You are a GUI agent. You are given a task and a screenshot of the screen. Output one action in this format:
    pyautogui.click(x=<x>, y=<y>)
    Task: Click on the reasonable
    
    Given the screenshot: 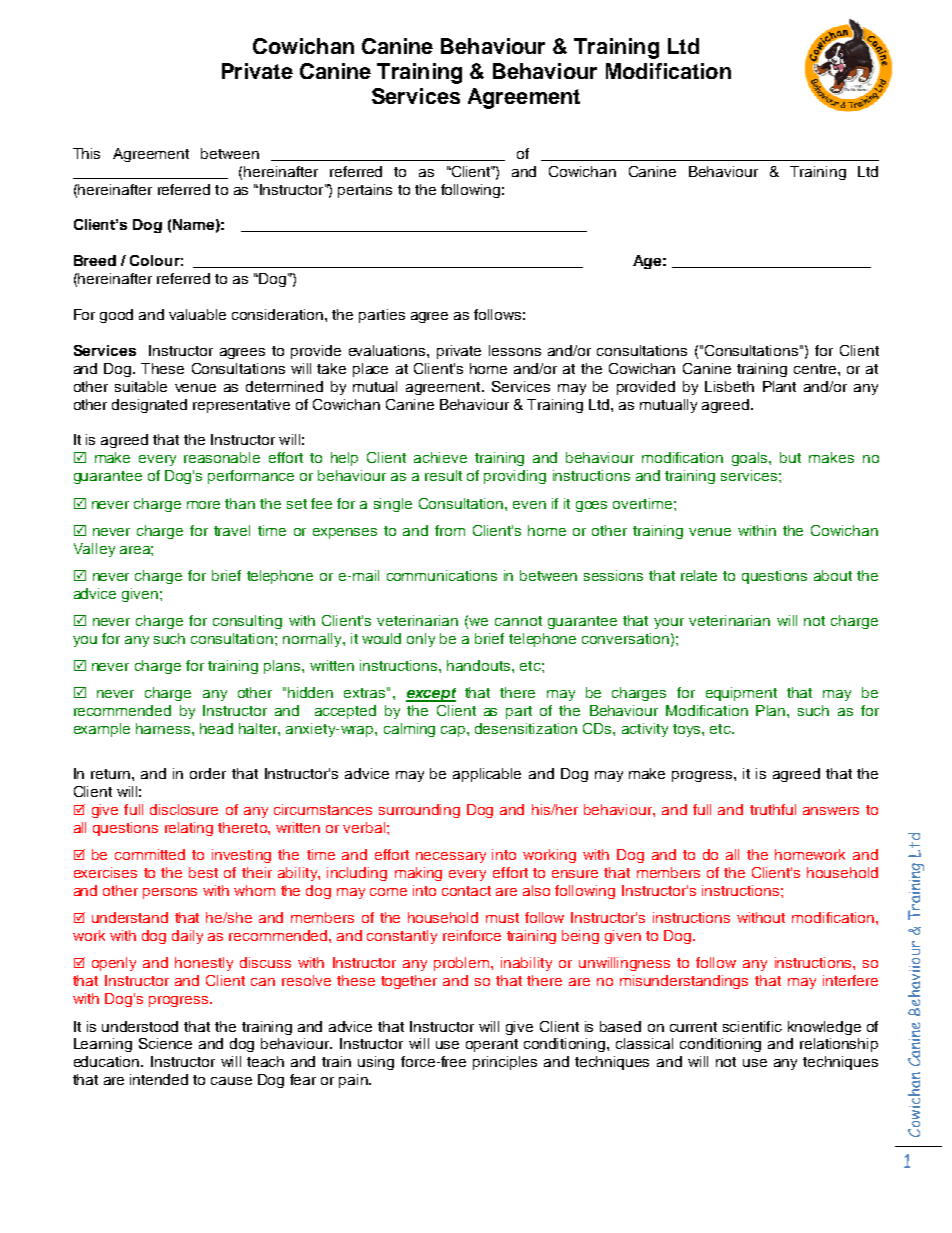 What is the action you would take?
    pyautogui.click(x=222, y=457)
